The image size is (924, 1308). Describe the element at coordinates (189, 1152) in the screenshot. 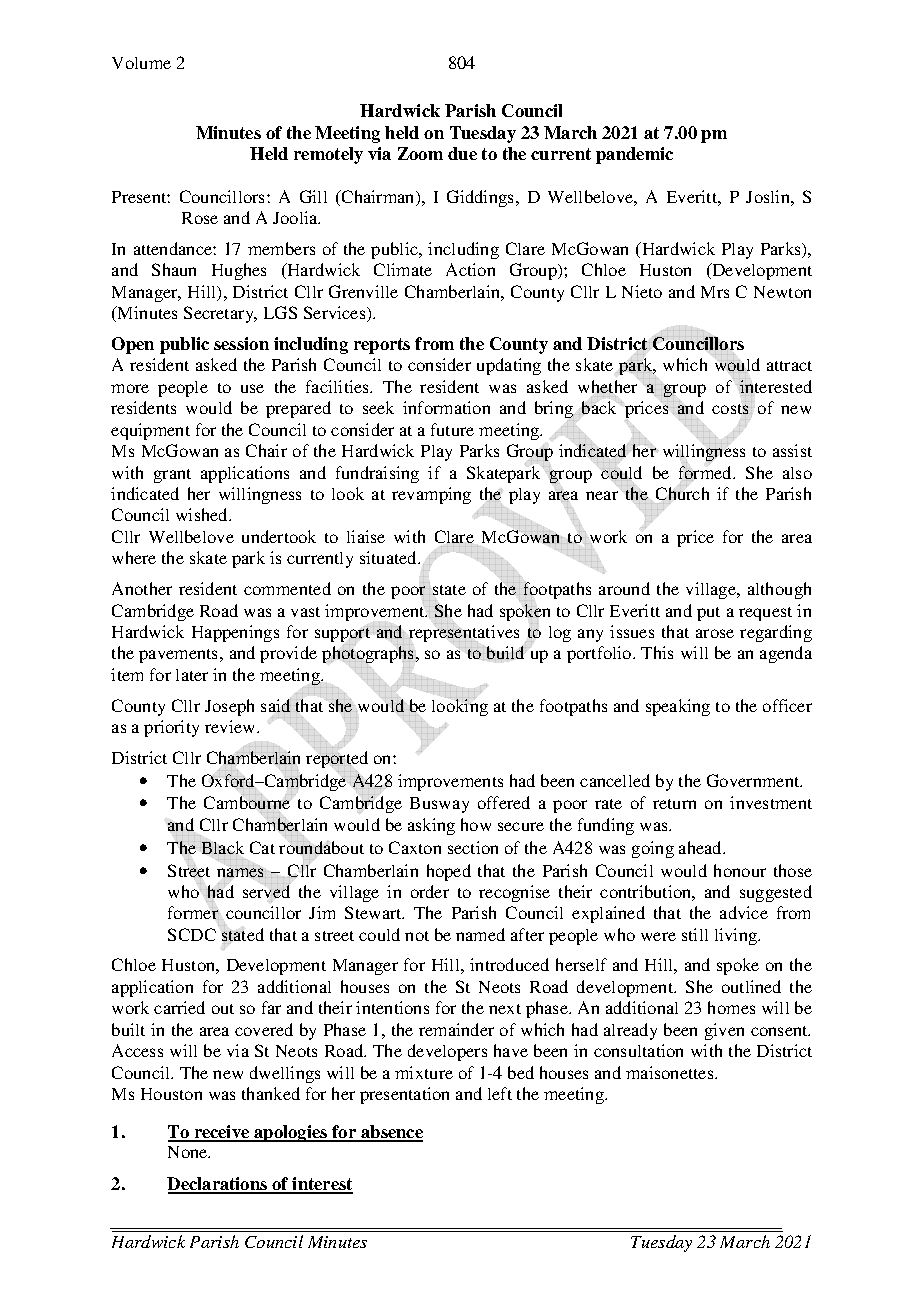

I see `None` at that location.
